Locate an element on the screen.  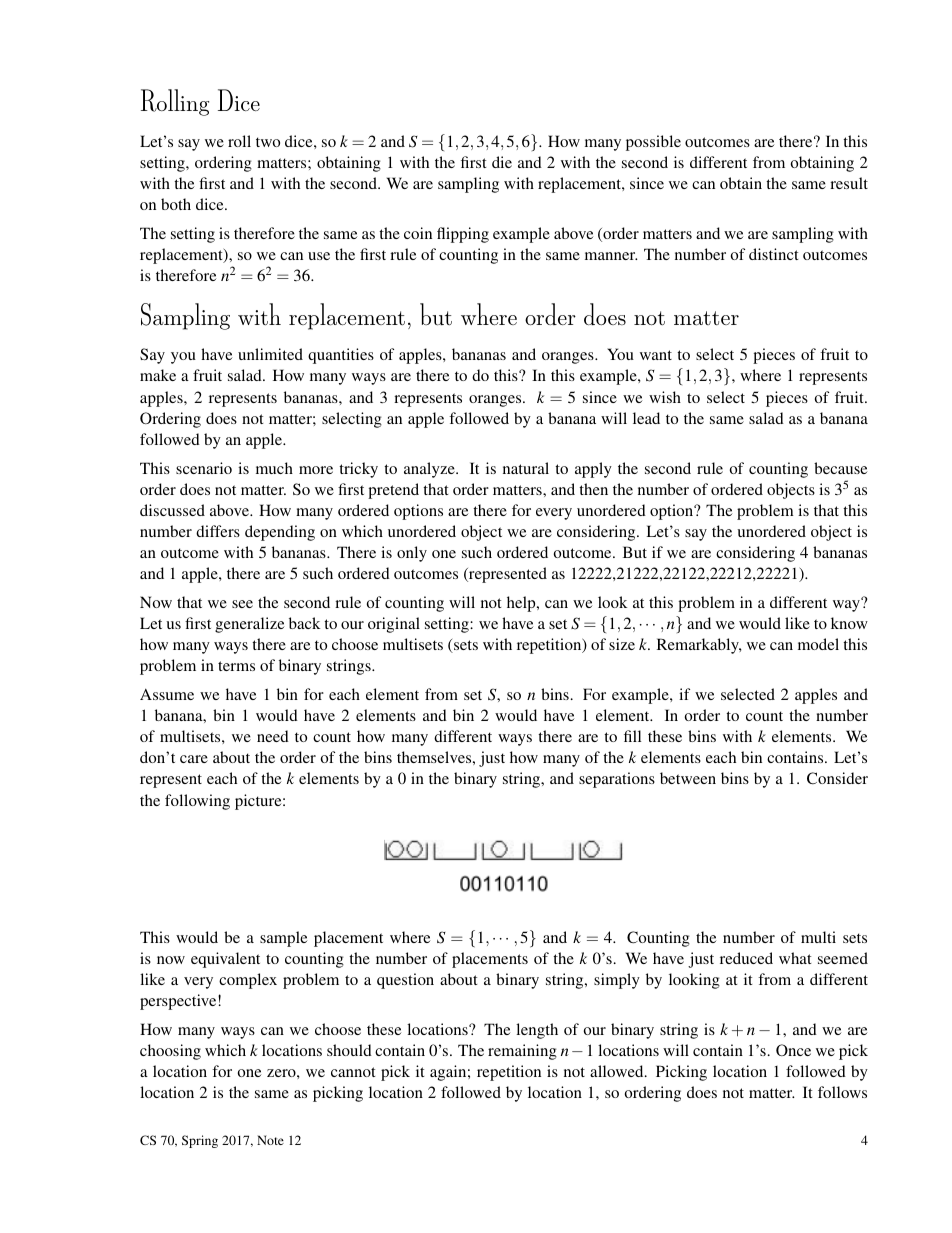
reduced is located at coordinates (746, 958).
